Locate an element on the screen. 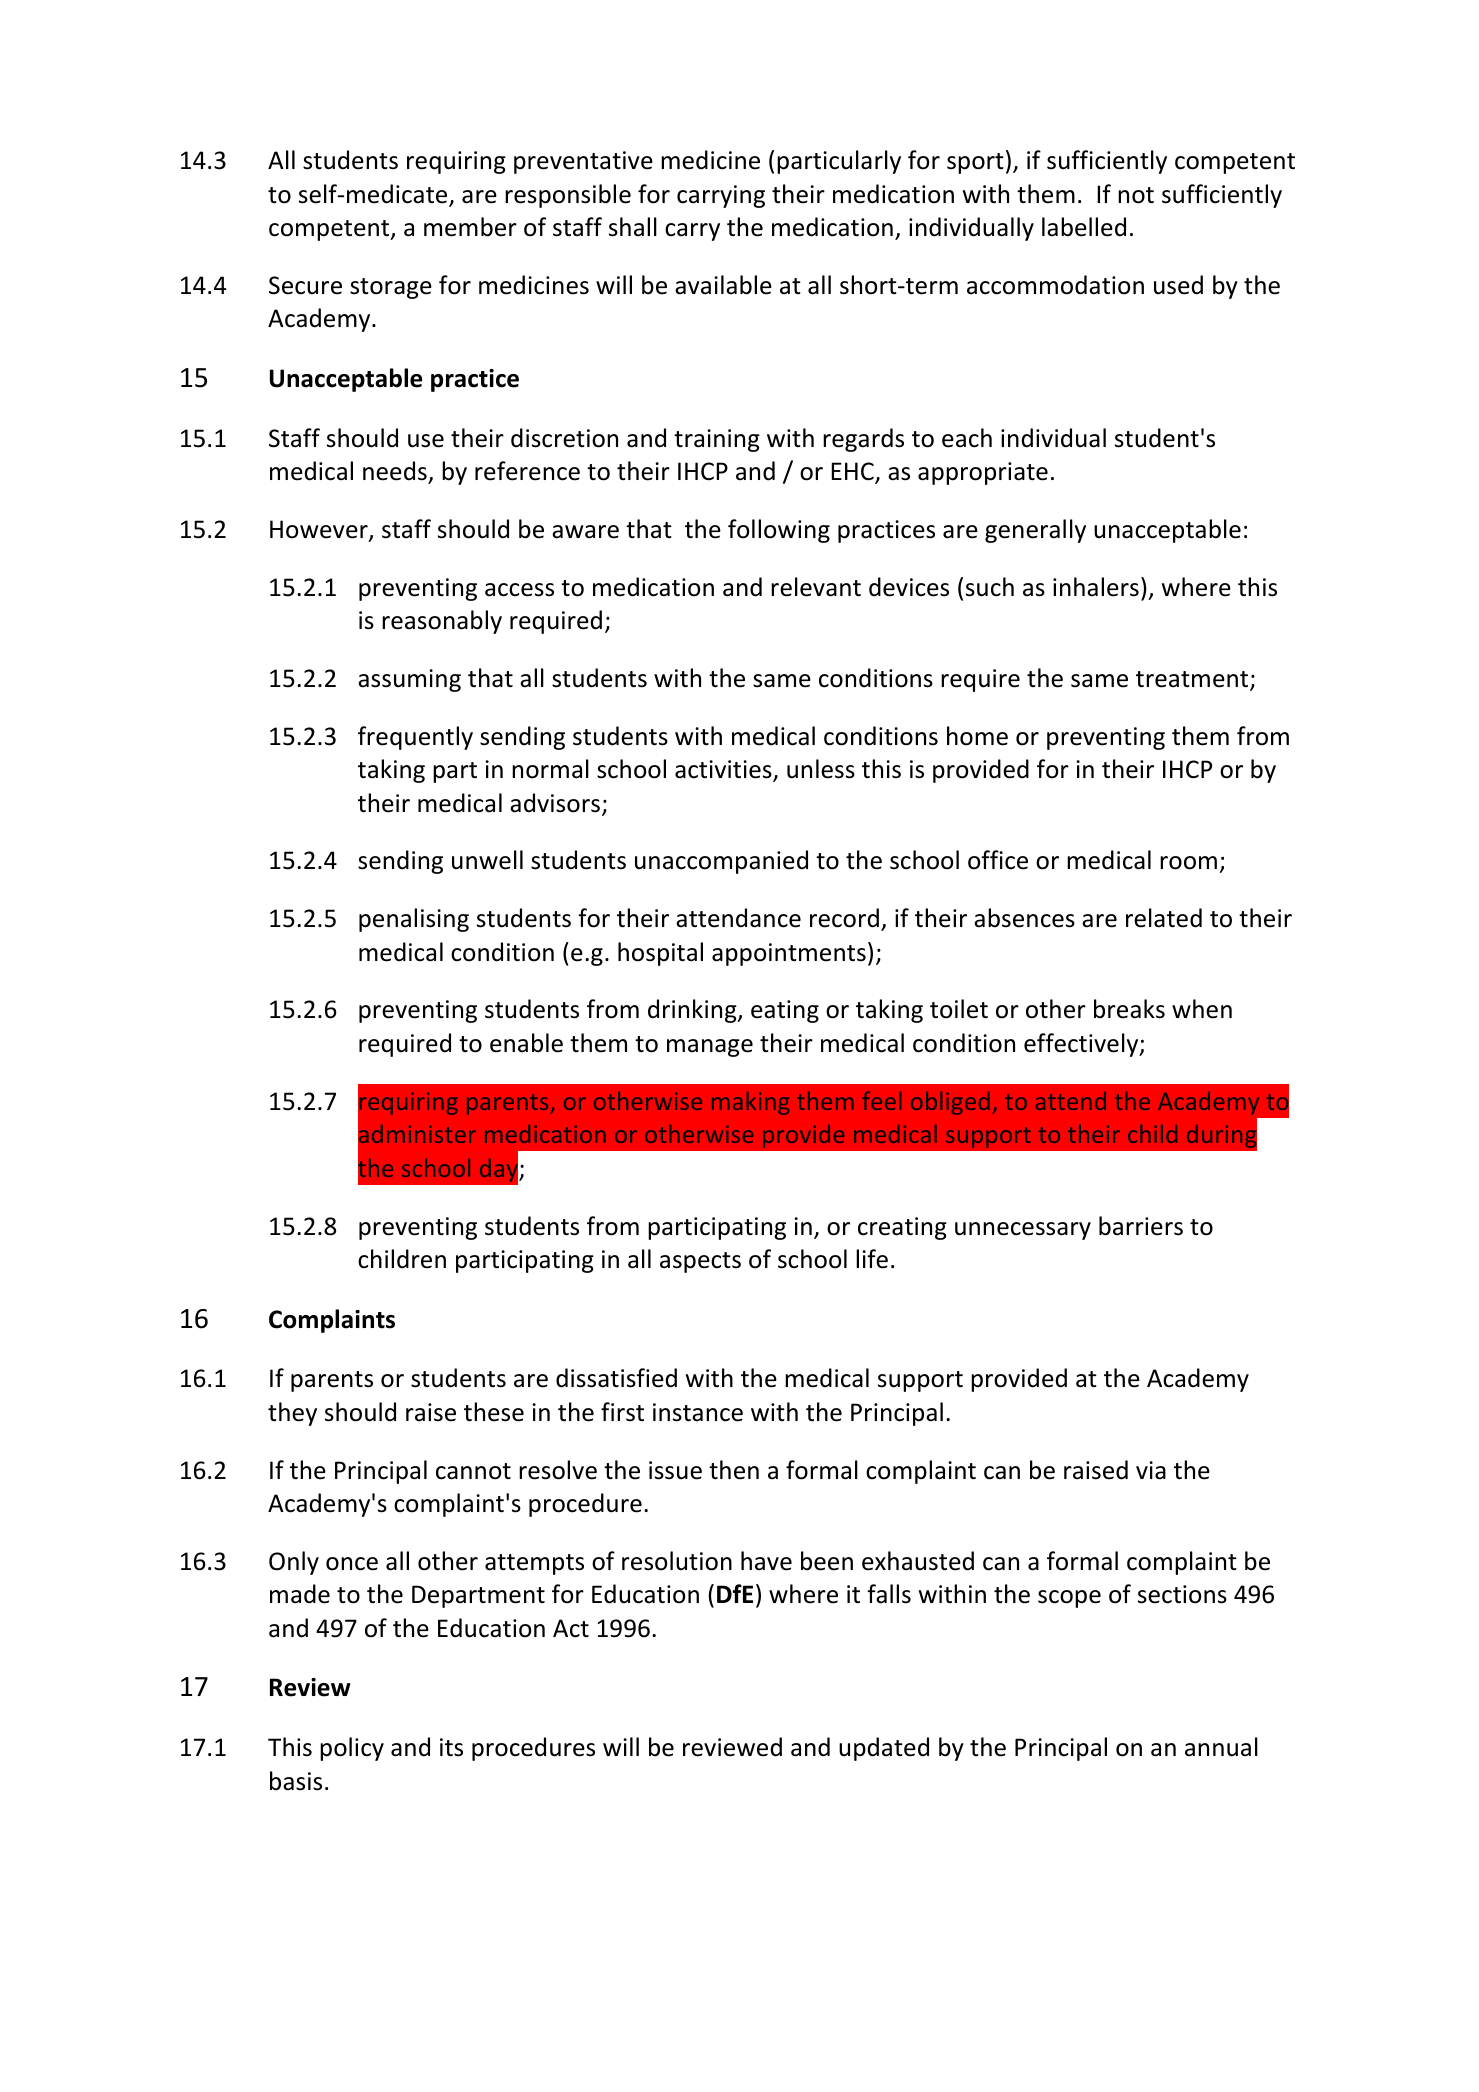  enable is located at coordinates (526, 1043).
